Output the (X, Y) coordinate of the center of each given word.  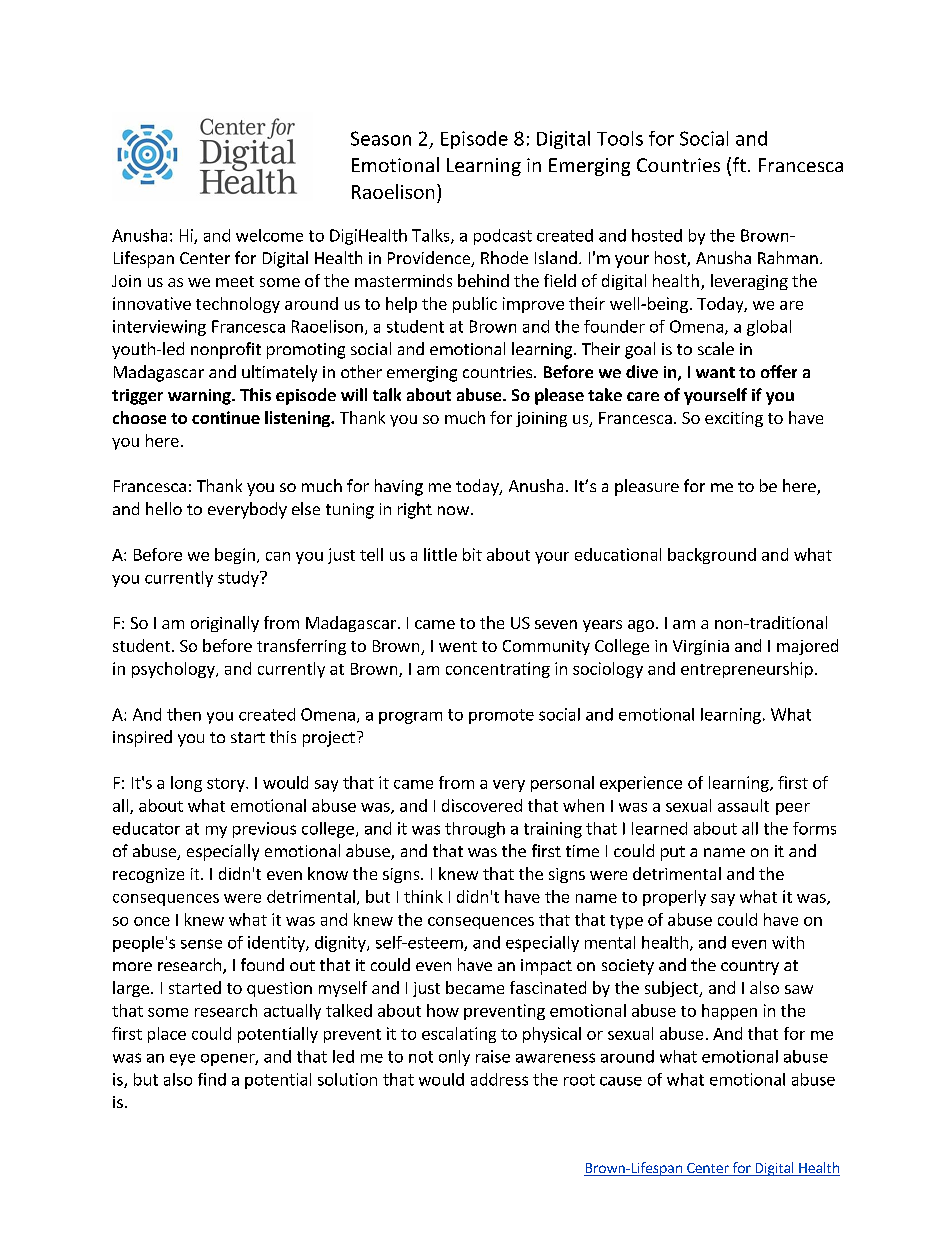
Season (381, 138)
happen (729, 1012)
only (454, 1058)
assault (743, 805)
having (399, 487)
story (227, 785)
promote (501, 716)
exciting (734, 419)
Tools (620, 138)
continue (226, 417)
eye (182, 1060)
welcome (269, 235)
